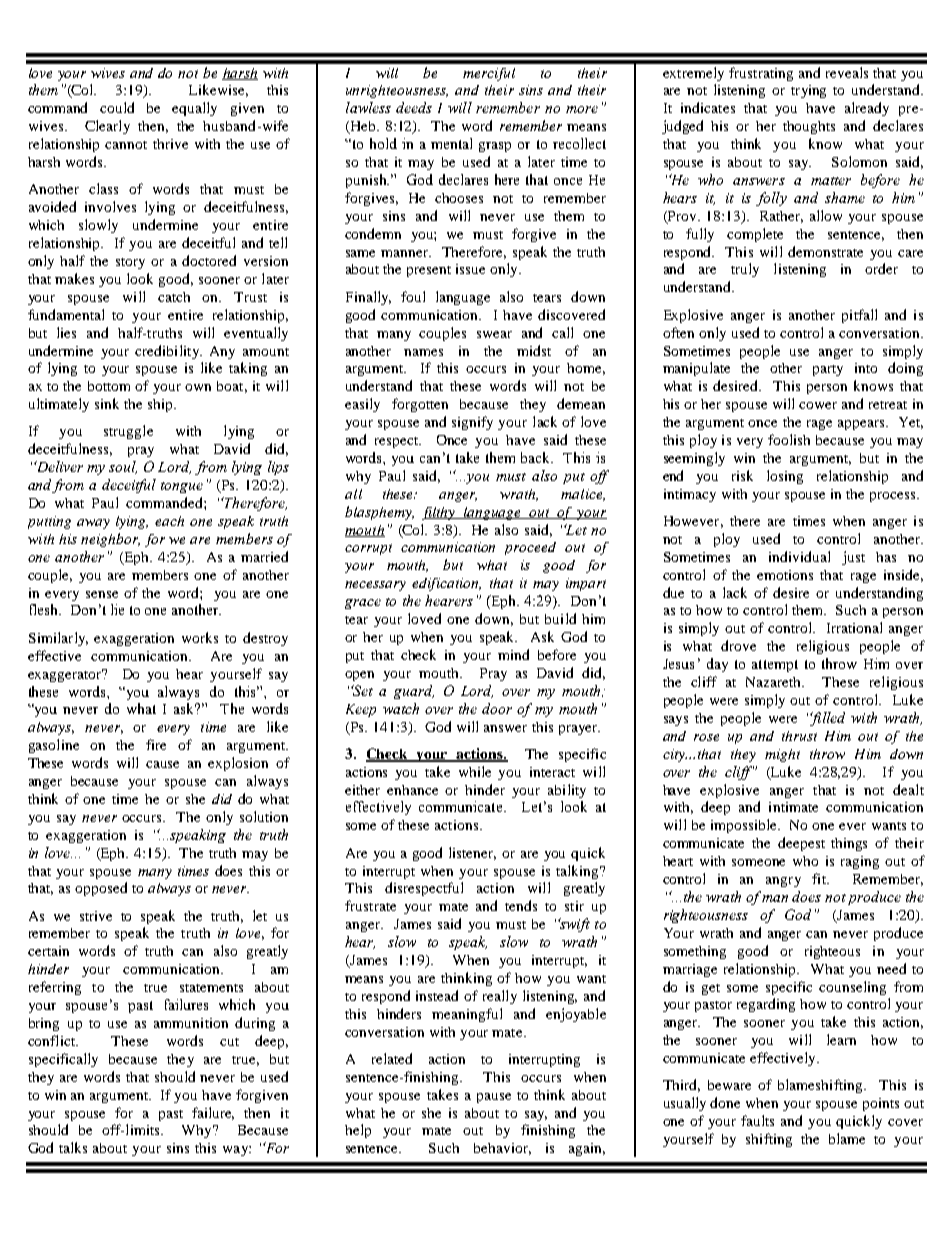  I want to click on could, so click(117, 107).
